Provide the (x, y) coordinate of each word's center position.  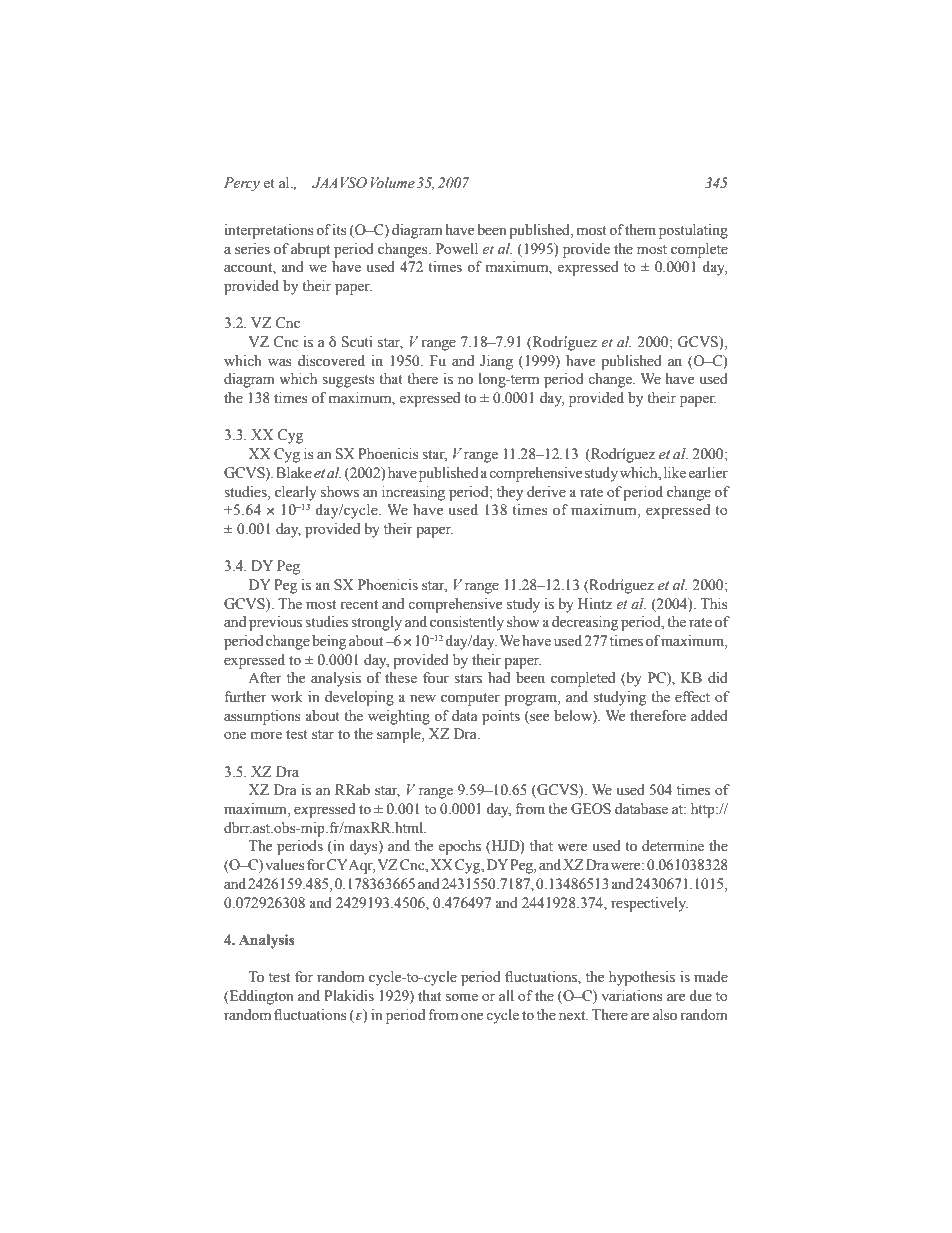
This (714, 604)
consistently (467, 623)
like (675, 472)
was (280, 362)
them (640, 230)
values (285, 865)
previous (275, 623)
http (704, 810)
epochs (460, 847)
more (266, 735)
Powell (457, 249)
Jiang (496, 362)
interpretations (269, 231)
